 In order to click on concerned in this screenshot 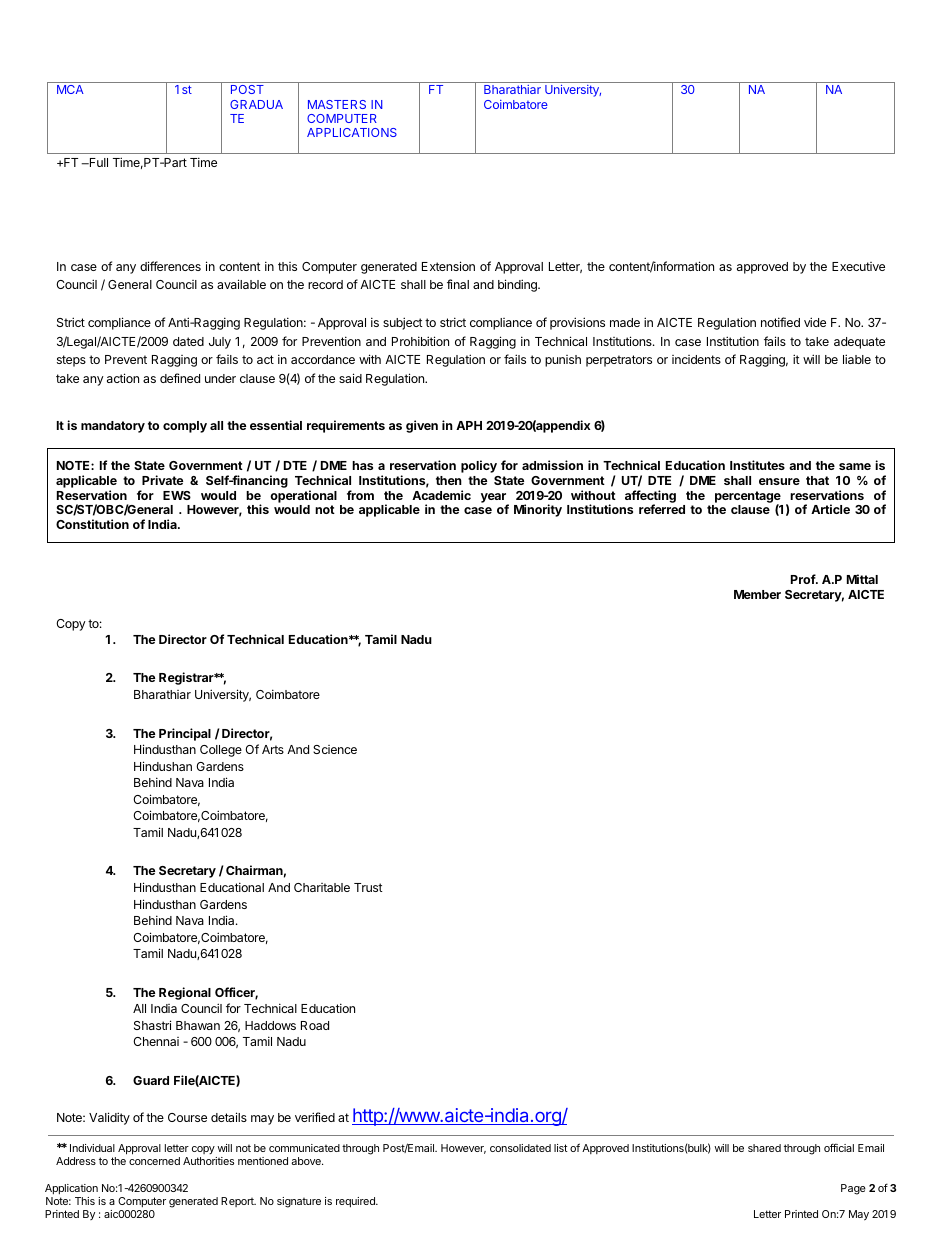, I will do `click(154, 1161)`.
